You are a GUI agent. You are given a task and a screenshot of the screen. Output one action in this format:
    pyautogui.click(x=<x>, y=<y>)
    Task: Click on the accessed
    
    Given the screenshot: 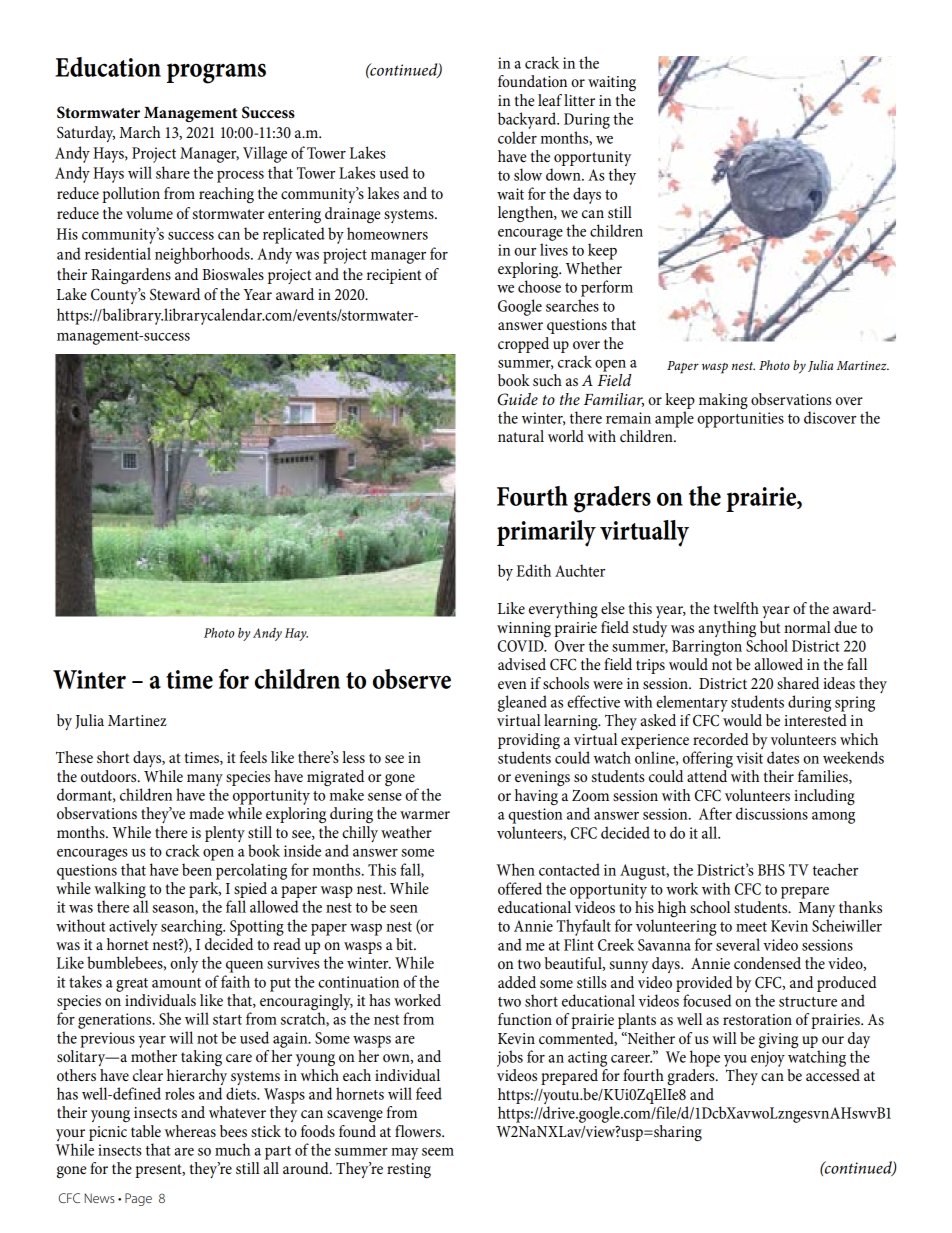 What is the action you would take?
    pyautogui.click(x=833, y=1075)
